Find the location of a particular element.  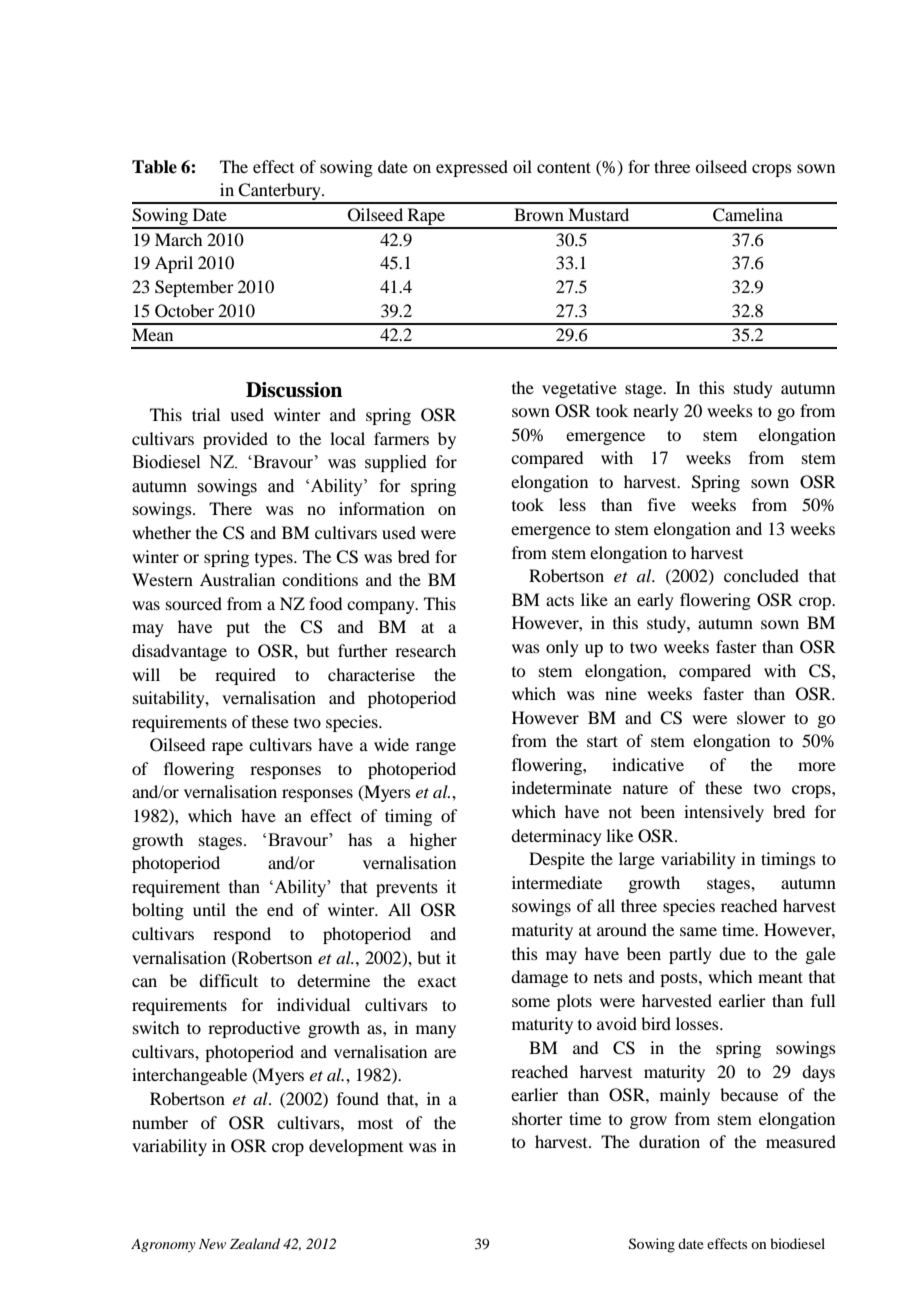

some is located at coordinates (531, 1002).
